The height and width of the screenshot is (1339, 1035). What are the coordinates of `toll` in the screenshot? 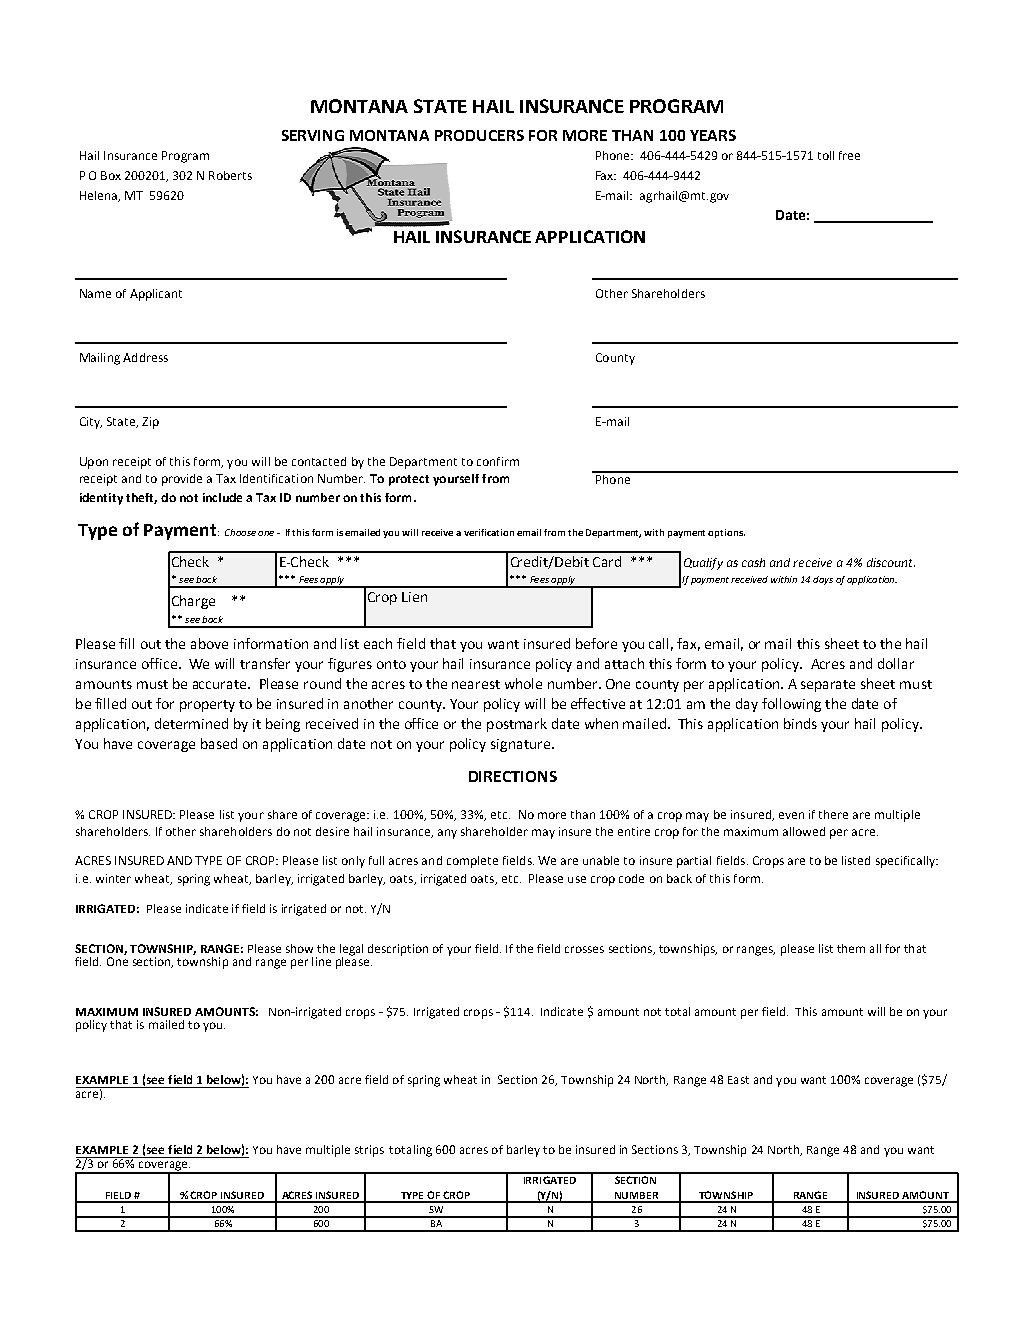 It's located at (826, 155).
